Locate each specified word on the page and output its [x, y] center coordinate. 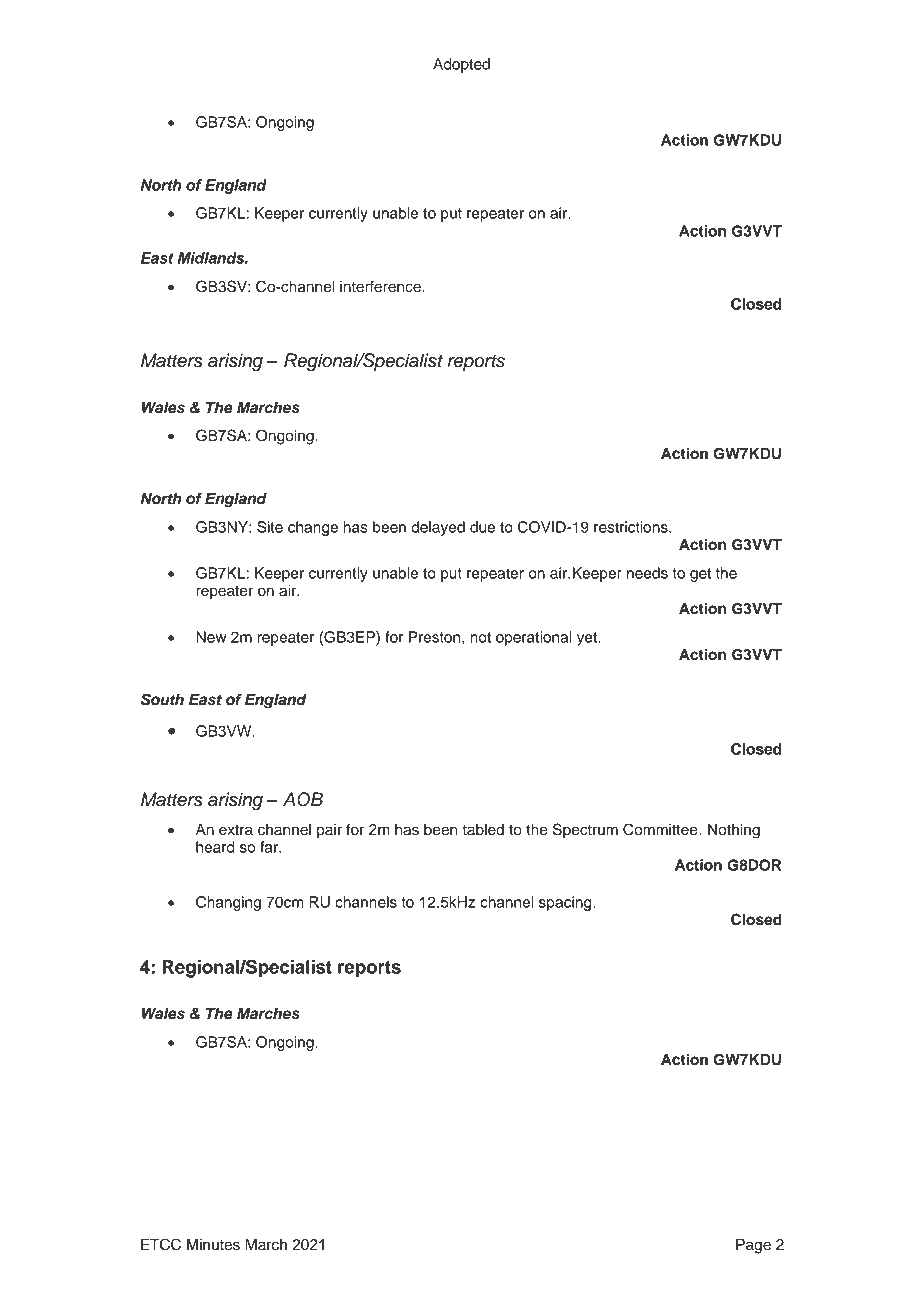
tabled [483, 830]
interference [381, 286]
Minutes [213, 1245]
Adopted [461, 65]
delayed [438, 528]
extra [236, 830]
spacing [566, 903]
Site [270, 527]
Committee [661, 829]
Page [753, 1246]
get [700, 575]
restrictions [632, 527]
